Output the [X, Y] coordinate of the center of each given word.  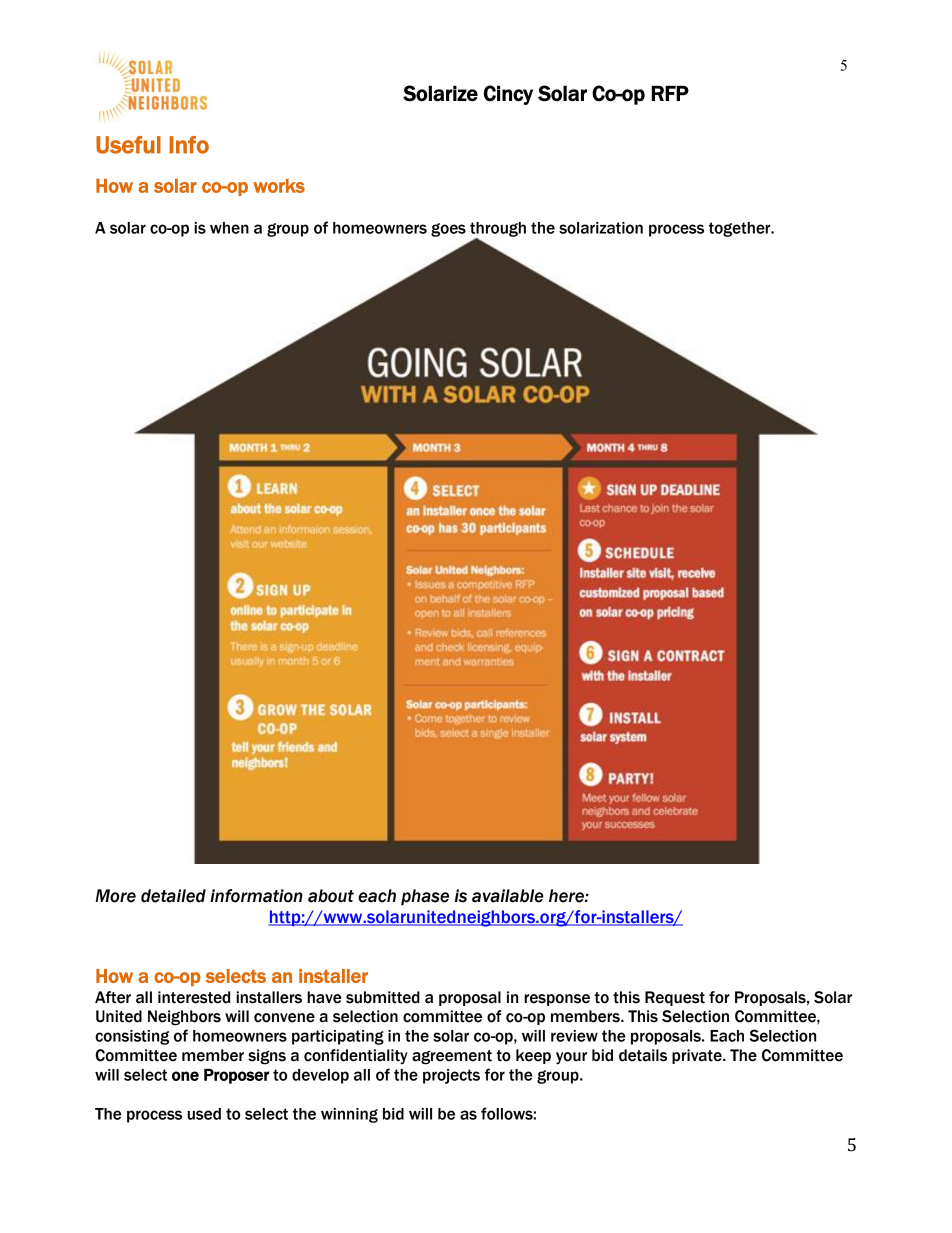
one [185, 1076]
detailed [173, 896]
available [508, 896]
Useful [128, 145]
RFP [670, 93]
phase [425, 897]
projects [451, 1076]
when [229, 228]
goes [448, 230]
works [279, 186]
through [498, 230]
